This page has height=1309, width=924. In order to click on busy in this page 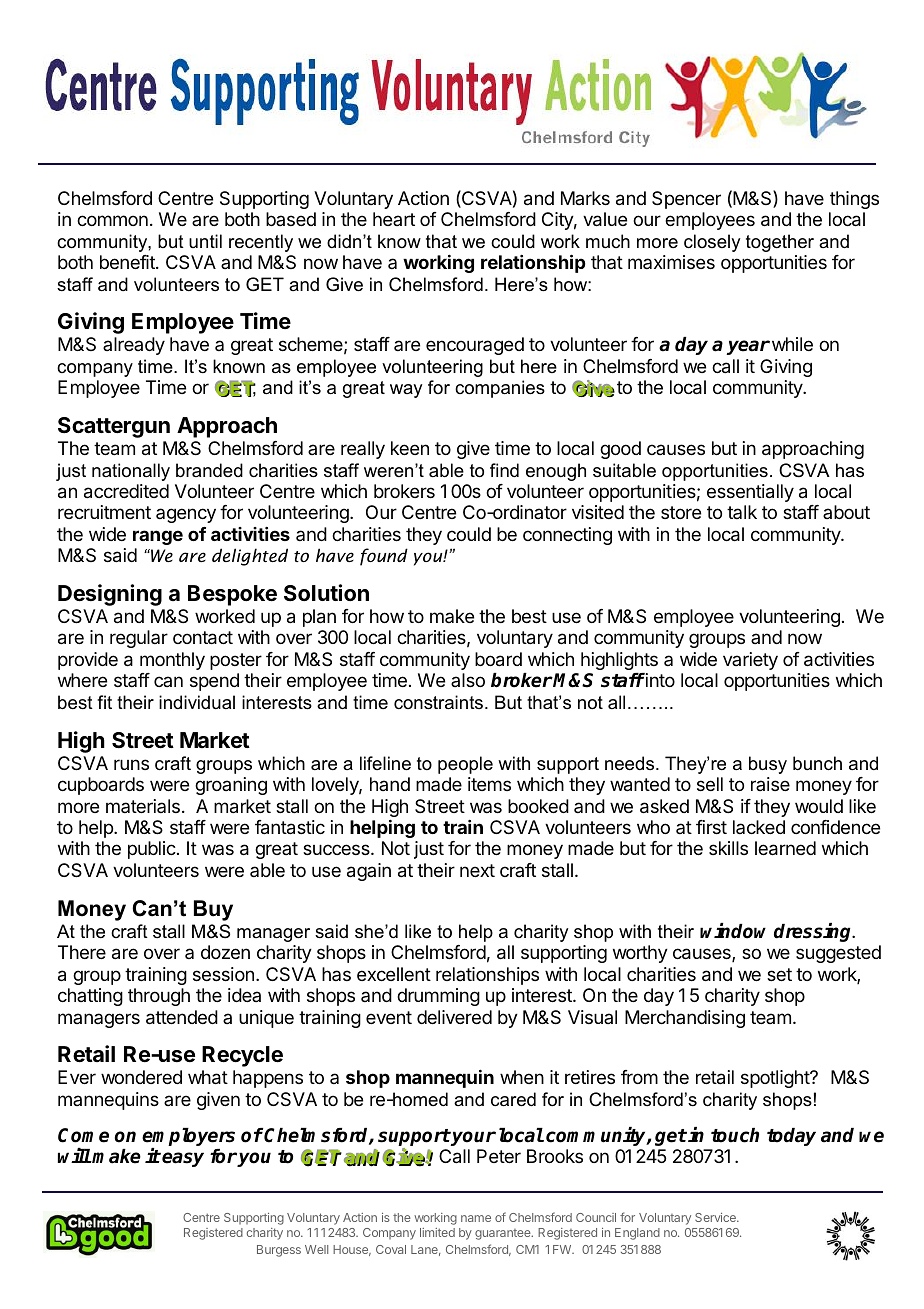, I will do `click(768, 765)`.
